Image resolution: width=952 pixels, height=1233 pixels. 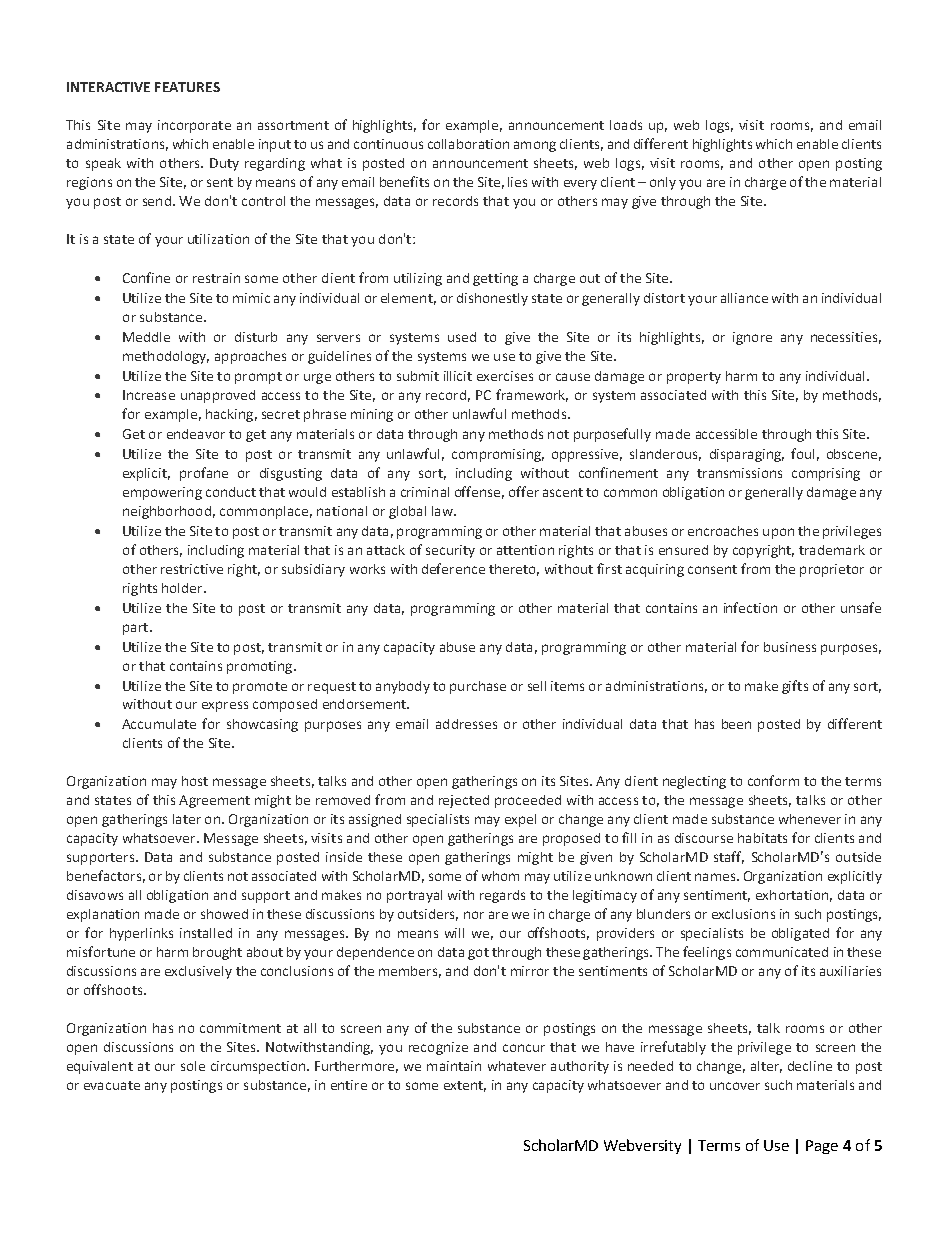 What do you see at coordinates (193, 1066) in the screenshot?
I see `sole` at bounding box center [193, 1066].
